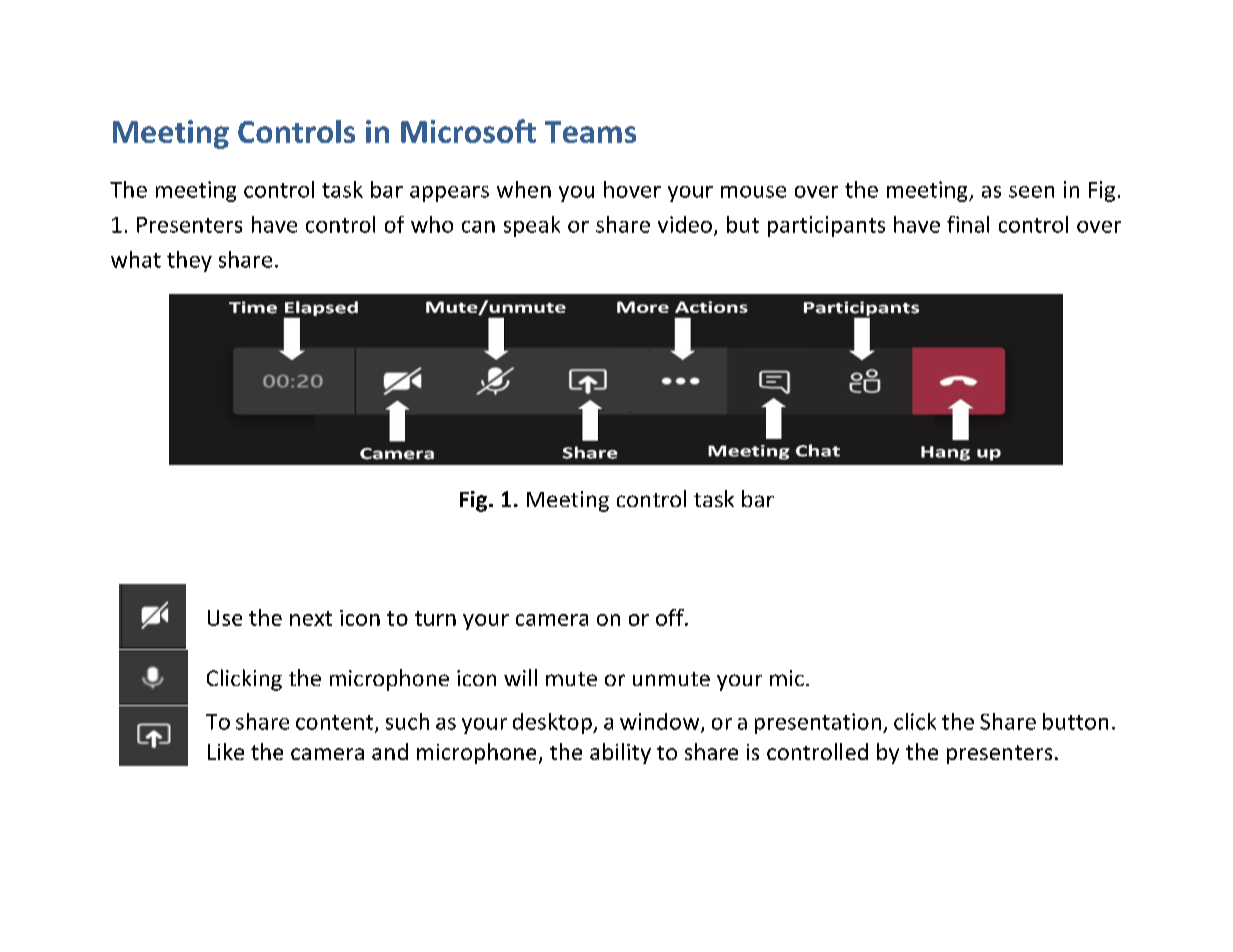 The width and height of the page is (1233, 952). I want to click on Like, so click(226, 751).
